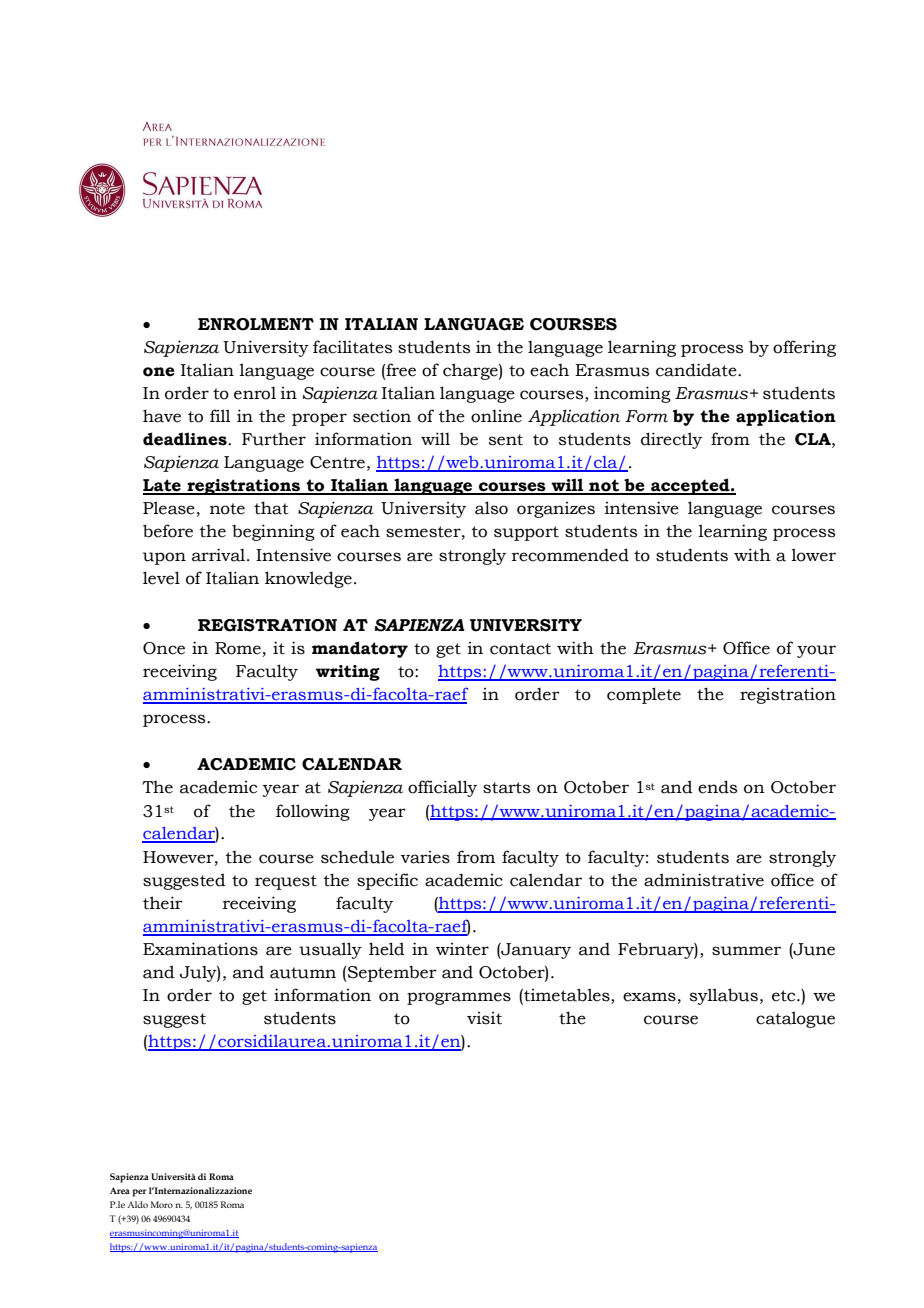  What do you see at coordinates (220, 415) in the screenshot?
I see `fill` at bounding box center [220, 415].
